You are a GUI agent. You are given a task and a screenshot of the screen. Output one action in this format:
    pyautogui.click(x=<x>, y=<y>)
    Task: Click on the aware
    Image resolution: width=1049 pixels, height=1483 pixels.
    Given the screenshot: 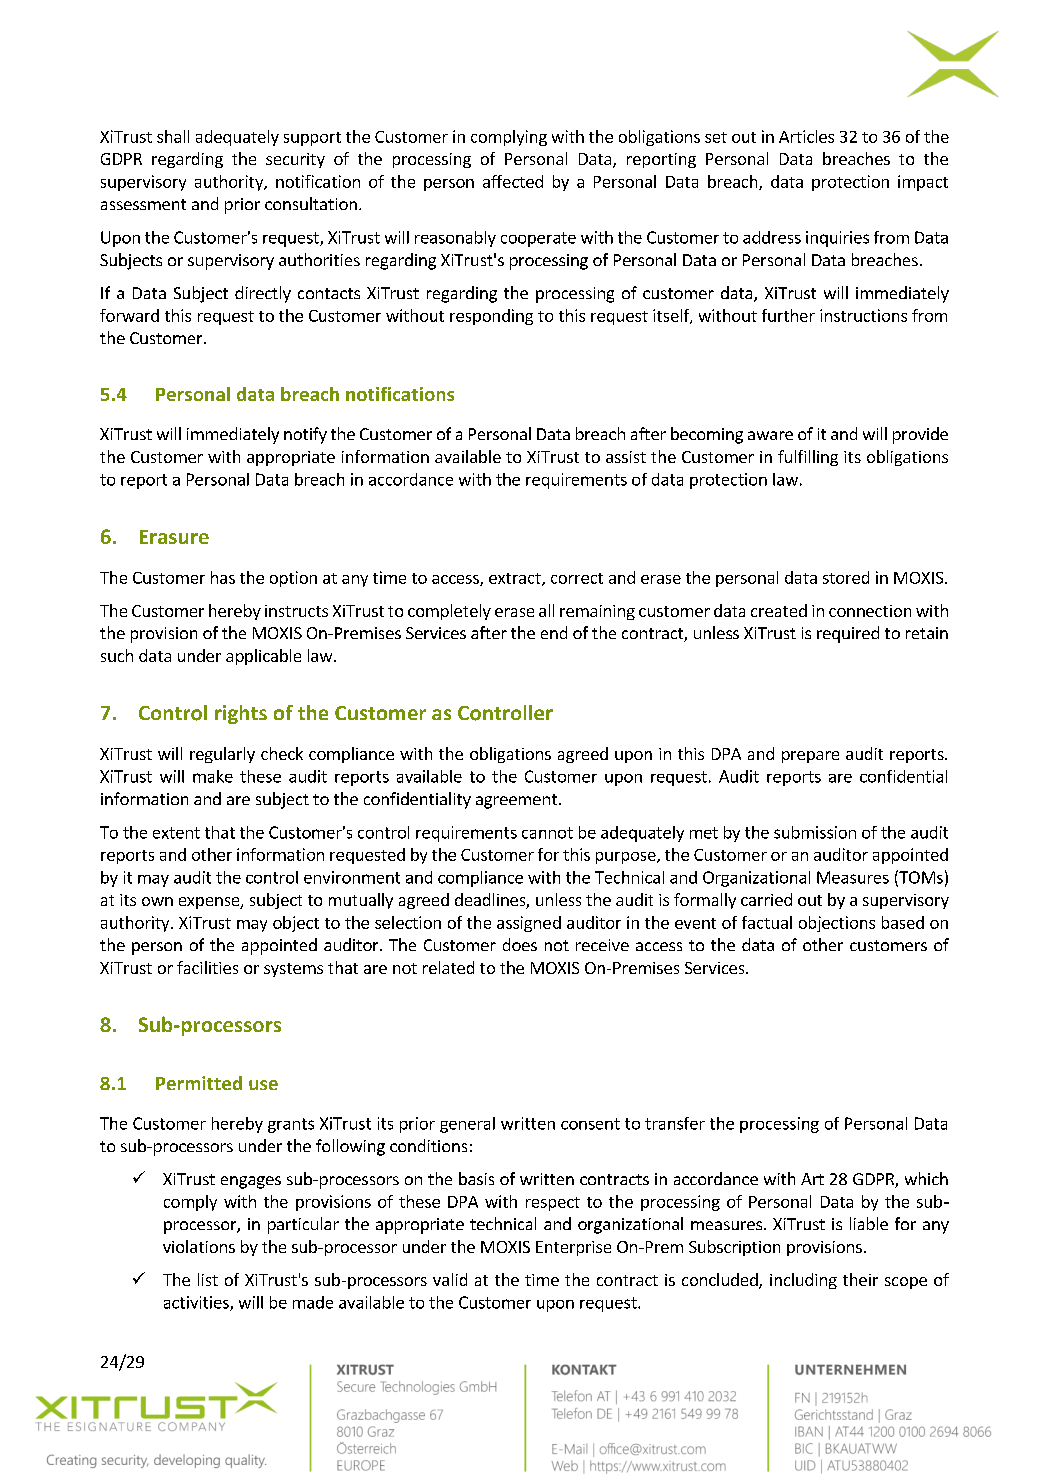 What is the action you would take?
    pyautogui.click(x=770, y=435)
